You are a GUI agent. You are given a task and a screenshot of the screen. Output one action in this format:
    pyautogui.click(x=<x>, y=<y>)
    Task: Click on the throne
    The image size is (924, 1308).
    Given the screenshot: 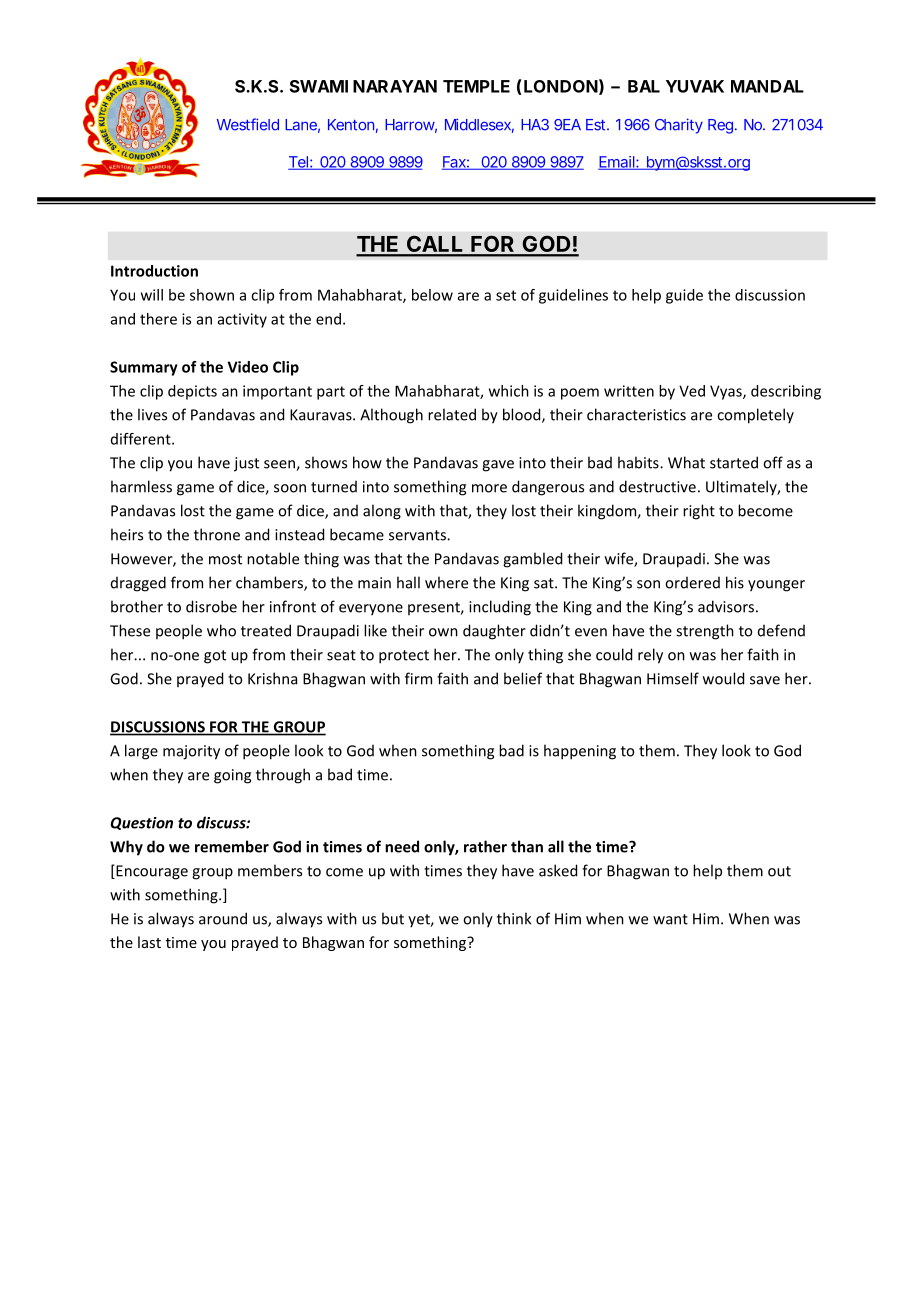 What is the action you would take?
    pyautogui.click(x=217, y=534)
